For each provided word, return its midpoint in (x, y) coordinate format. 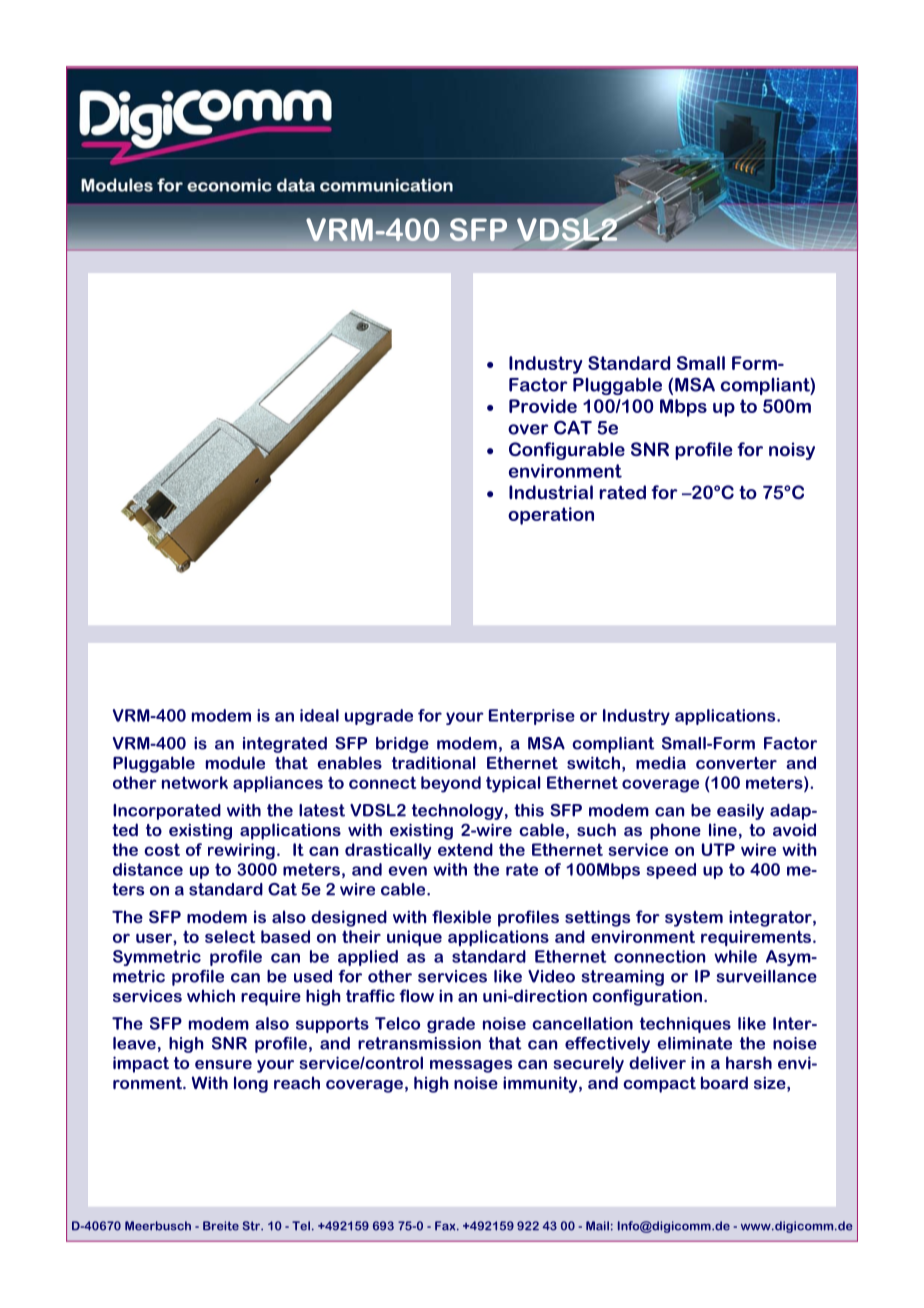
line (723, 829)
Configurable (567, 451)
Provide (543, 406)
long (251, 1084)
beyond (451, 784)
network (195, 782)
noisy (792, 451)
